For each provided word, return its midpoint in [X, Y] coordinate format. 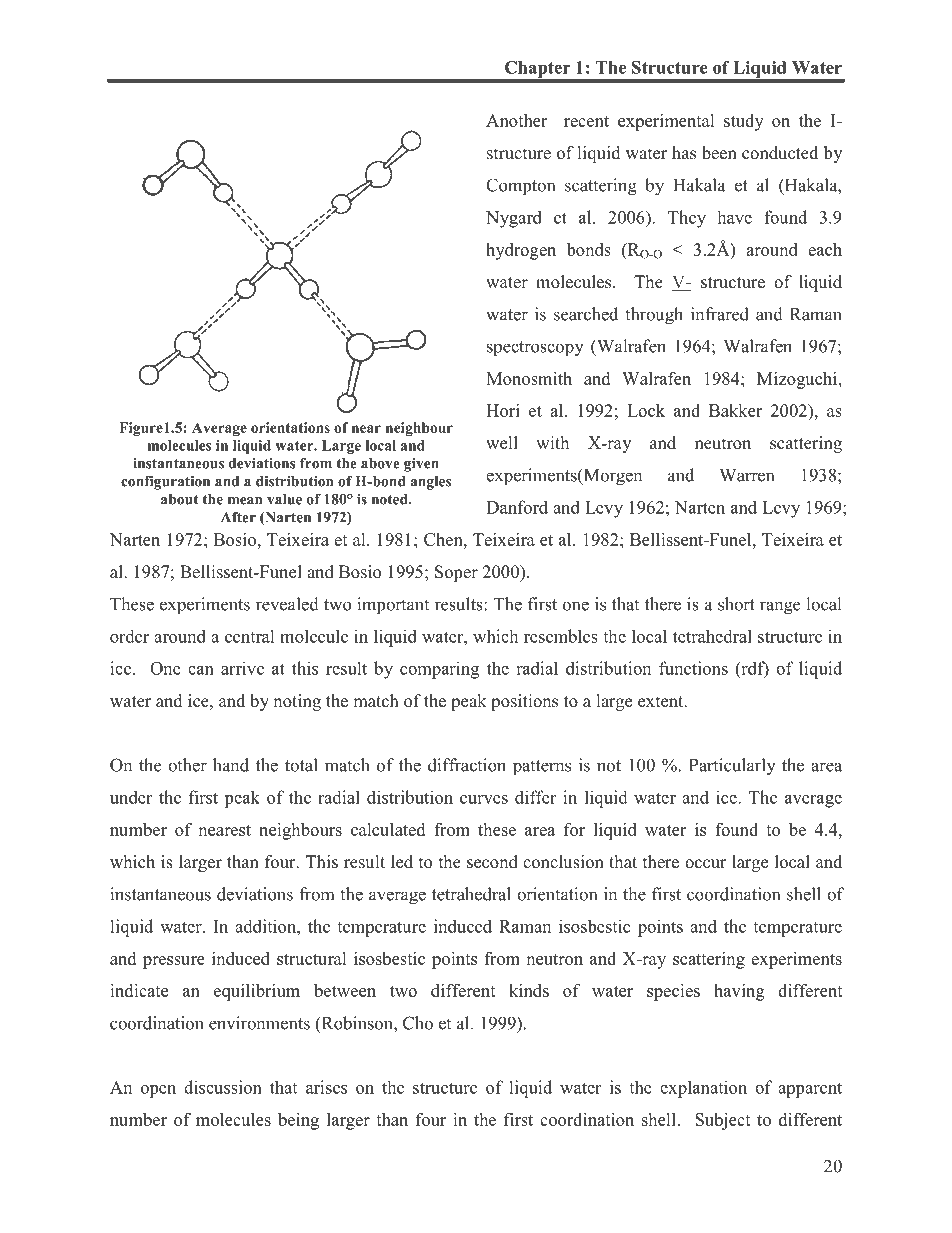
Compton [520, 187]
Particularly [732, 767]
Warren [746, 475]
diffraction [467, 765]
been [719, 153]
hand [231, 765]
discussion [223, 1087]
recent [586, 121]
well [502, 443]
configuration [165, 482]
